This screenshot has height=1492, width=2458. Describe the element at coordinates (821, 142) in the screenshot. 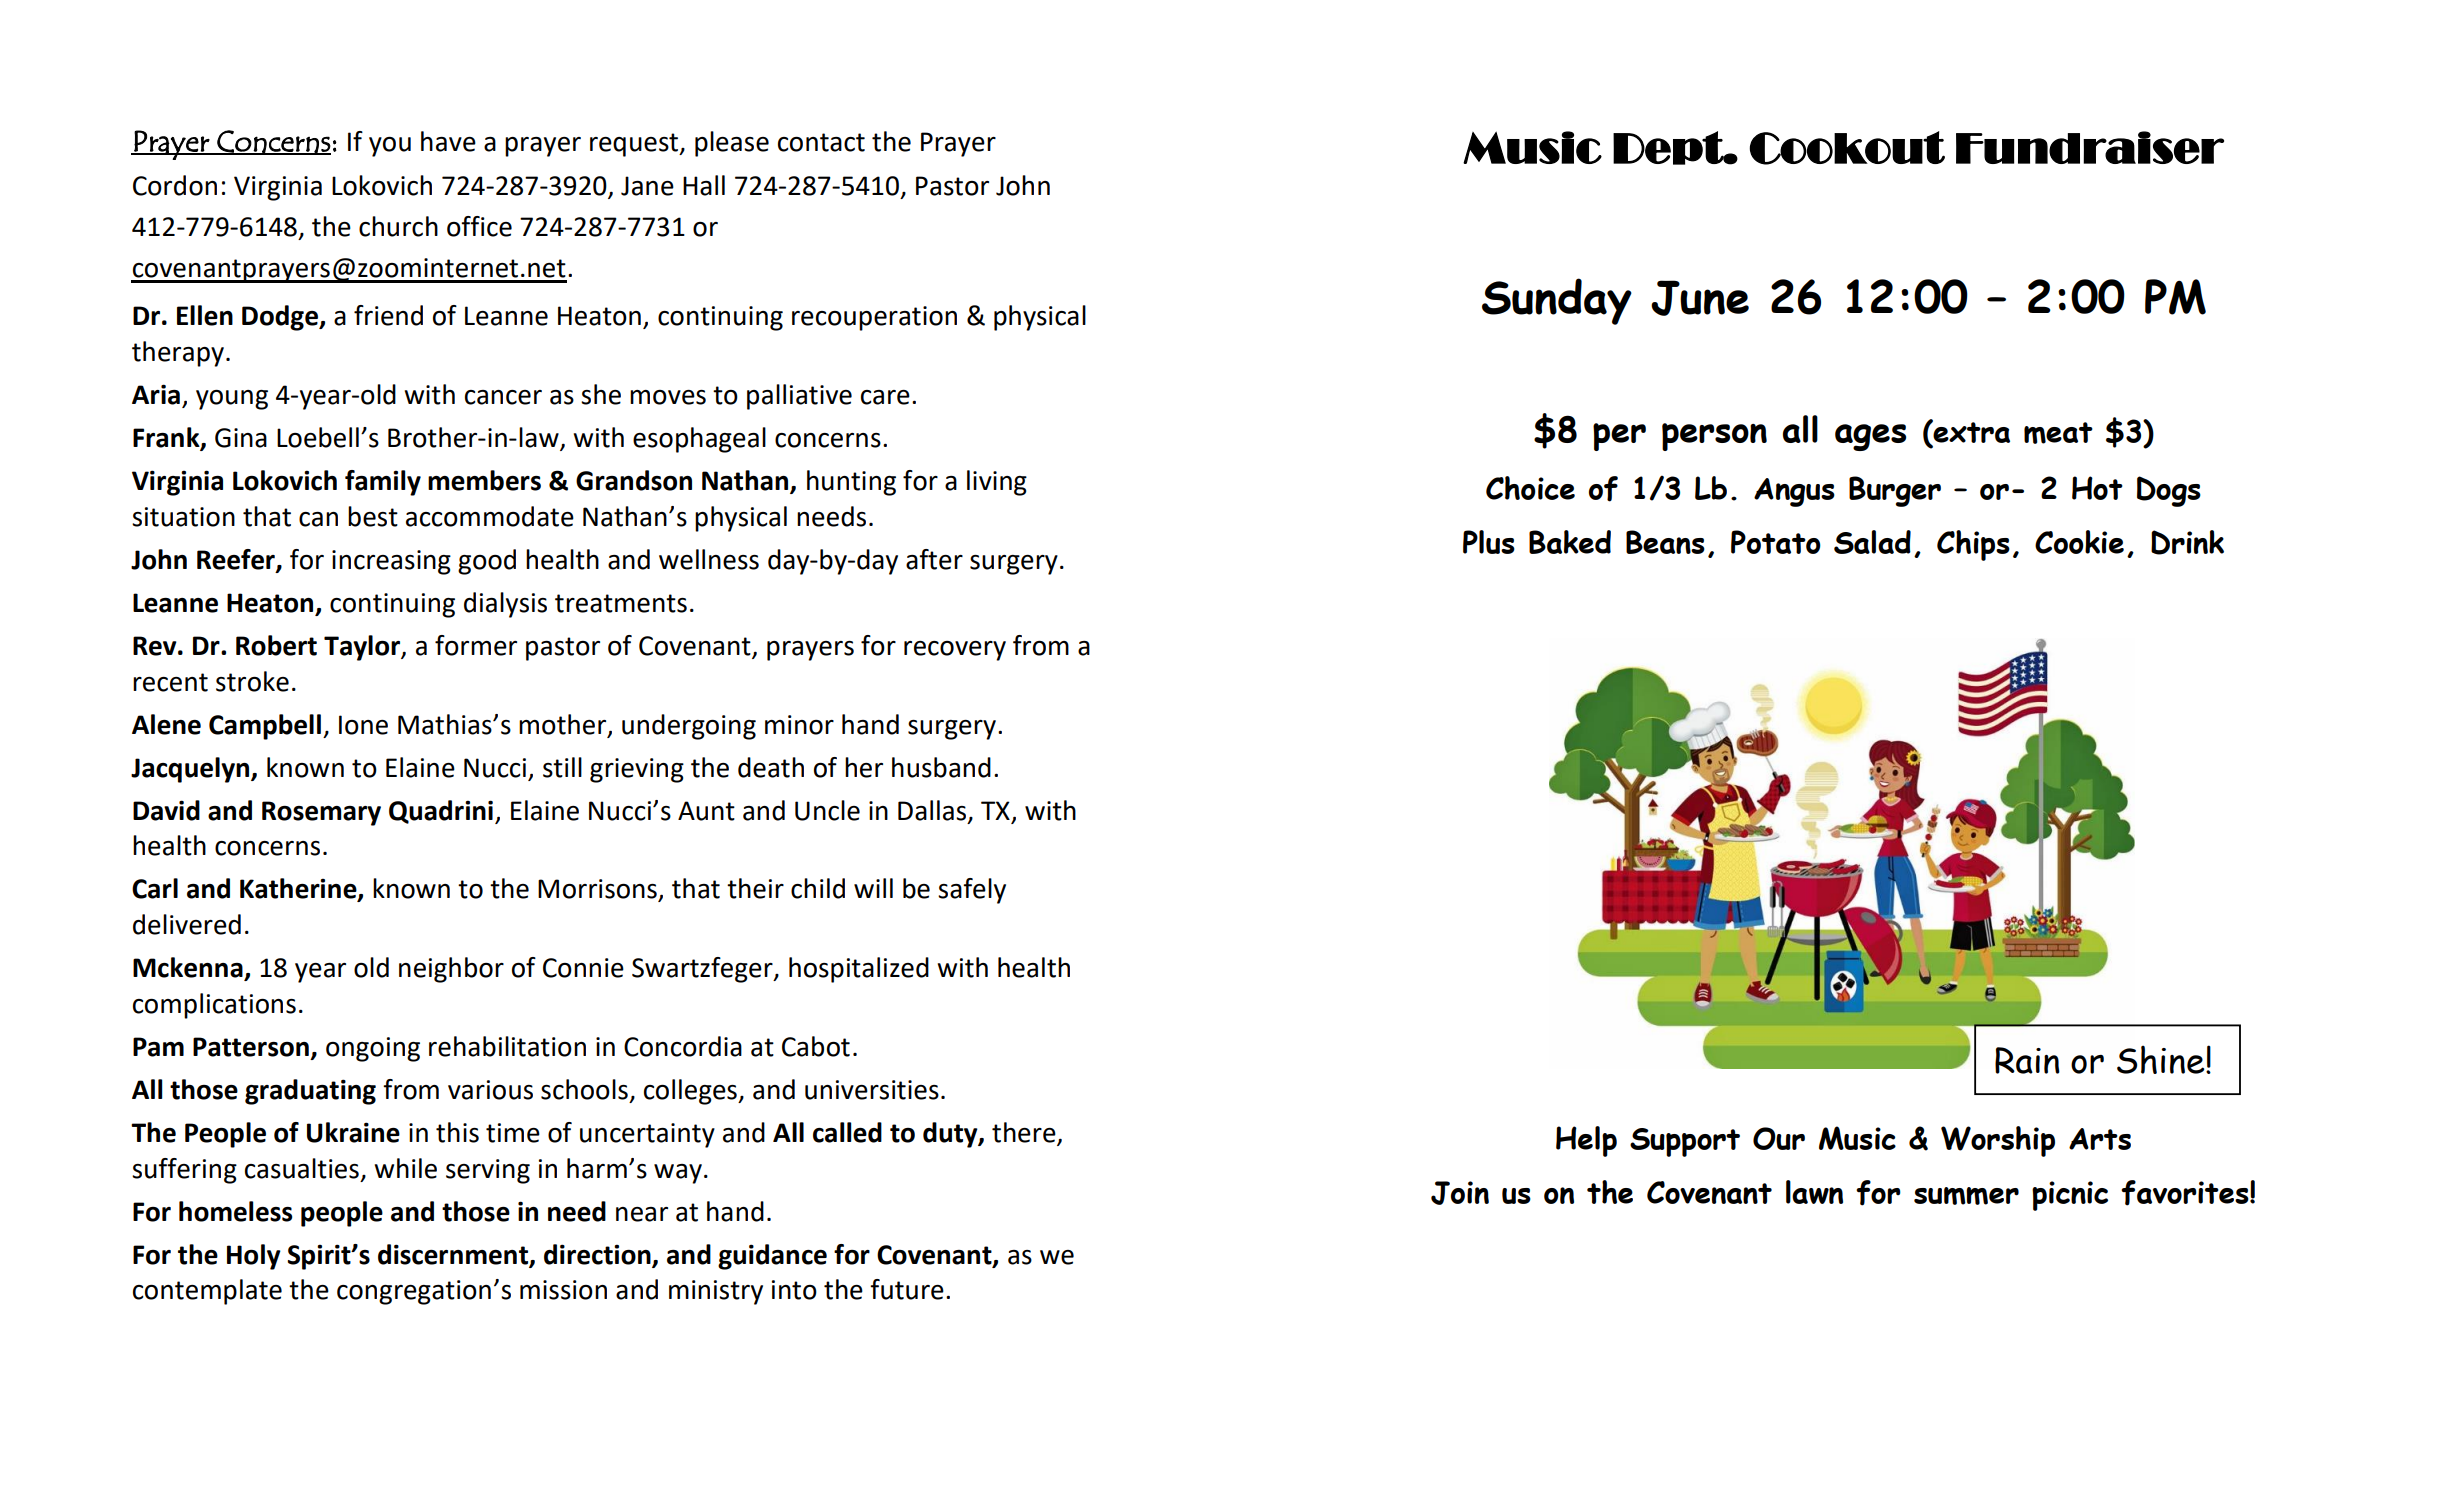

I see `contact` at that location.
